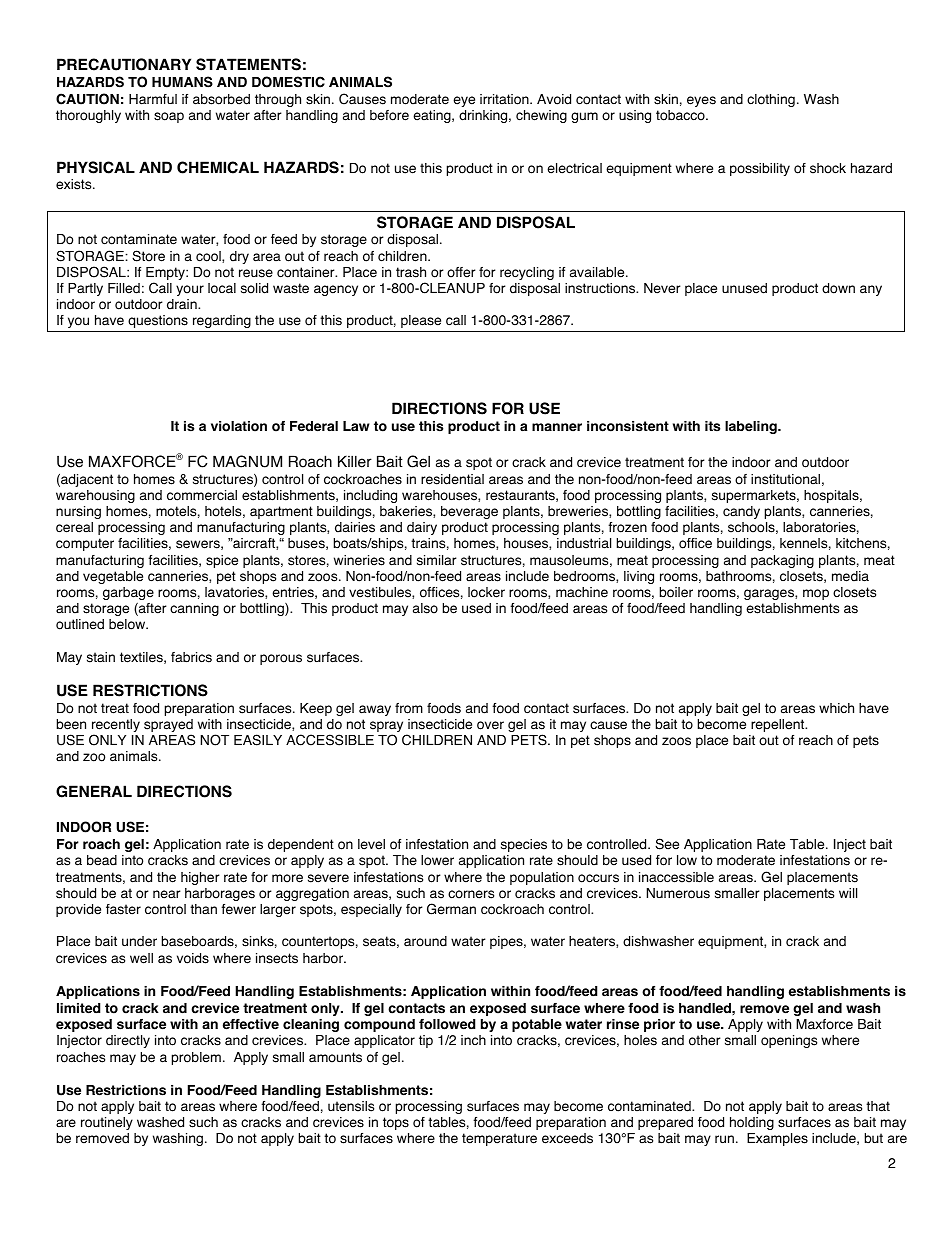  Describe the element at coordinates (490, 725) in the document. I see `over` at that location.
